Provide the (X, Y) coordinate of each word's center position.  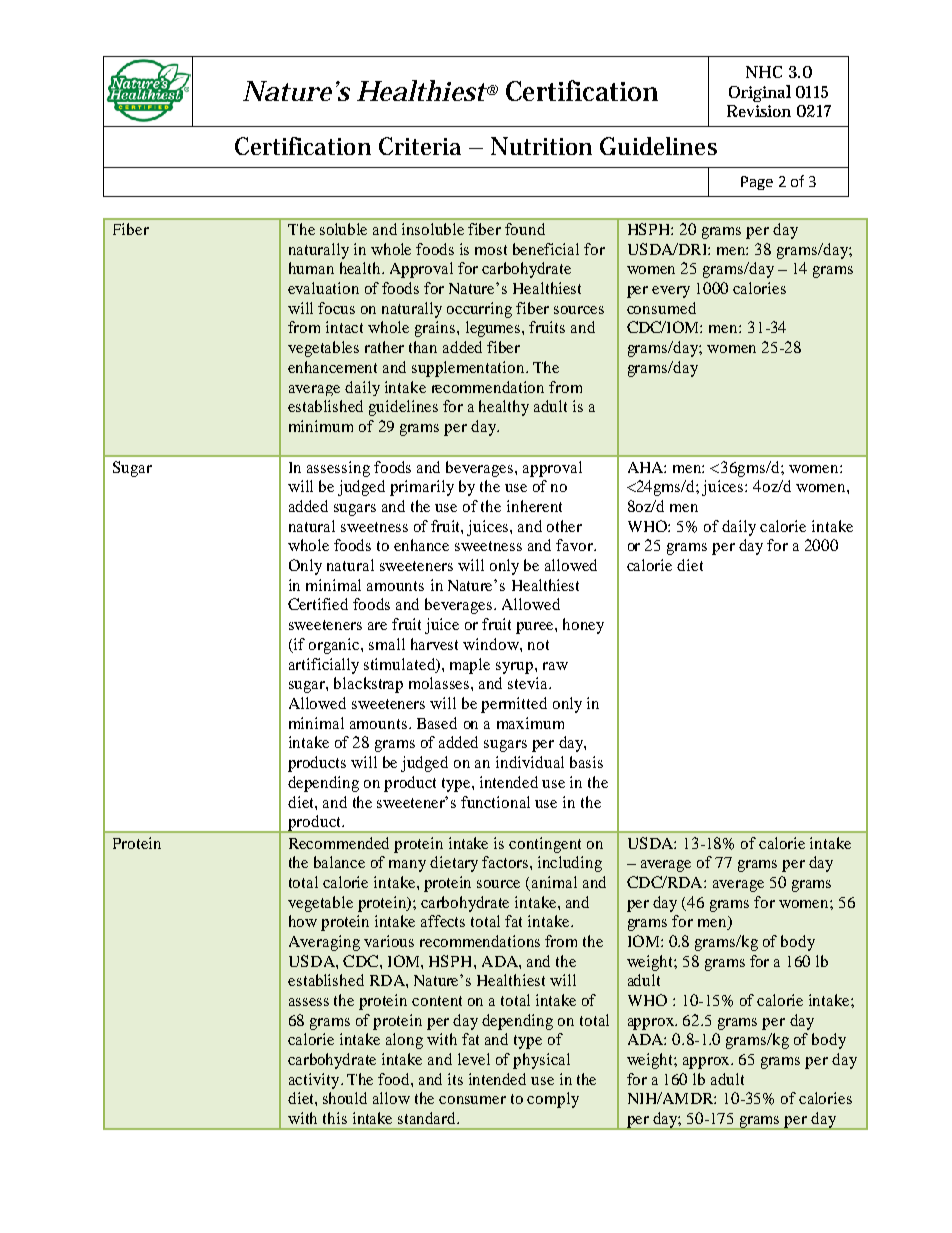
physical (541, 1061)
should (345, 1098)
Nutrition (541, 146)
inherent (534, 506)
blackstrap (368, 685)
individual (530, 762)
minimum (321, 426)
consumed (661, 308)
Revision (759, 111)
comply (553, 1100)
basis (586, 762)
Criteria (420, 146)
